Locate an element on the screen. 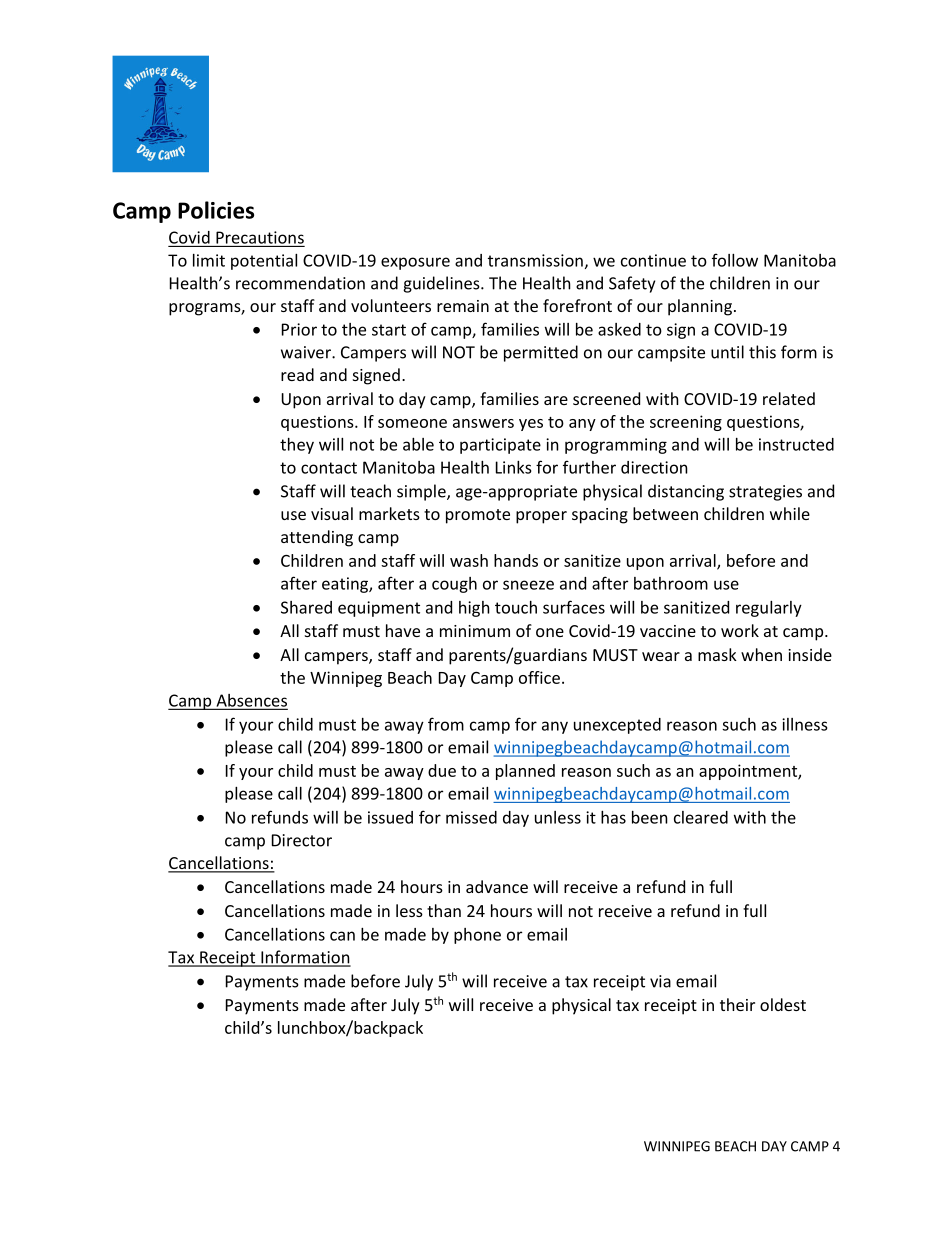 This screenshot has height=1233, width=952. transmission is located at coordinates (535, 260).
